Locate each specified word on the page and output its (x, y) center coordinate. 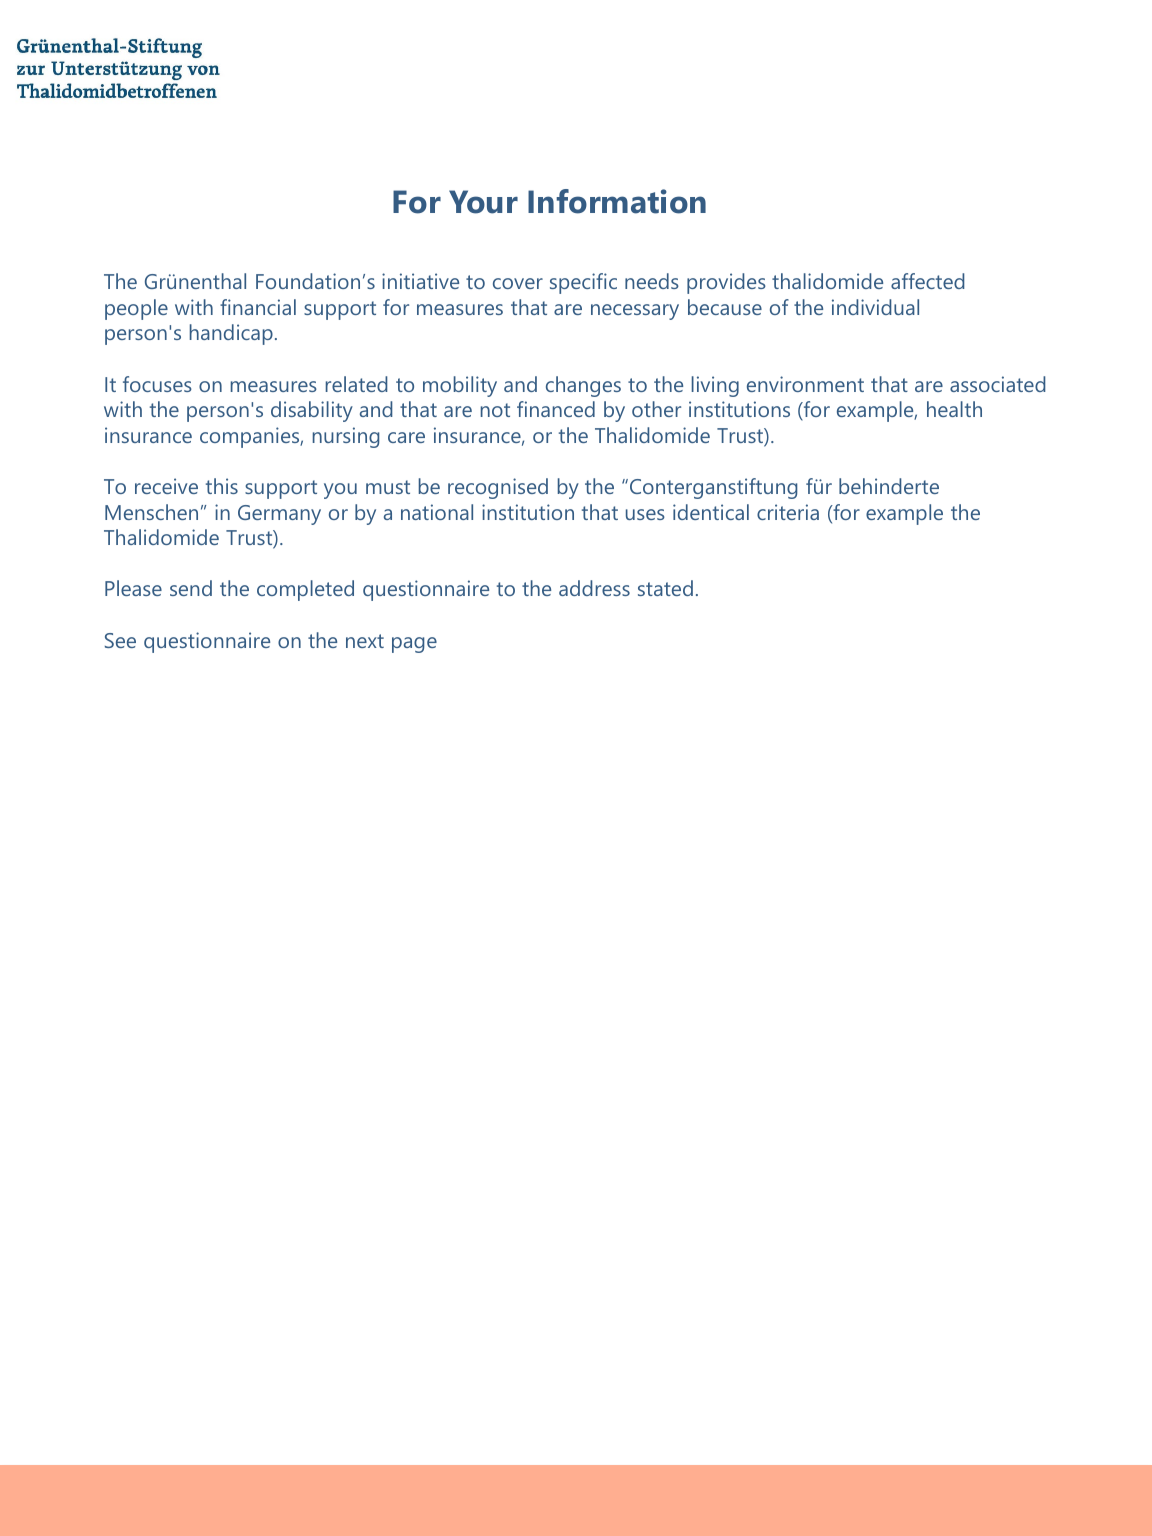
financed (556, 409)
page (414, 645)
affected (928, 281)
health (954, 409)
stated (665, 588)
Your (483, 202)
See (120, 640)
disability (312, 411)
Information (617, 201)
